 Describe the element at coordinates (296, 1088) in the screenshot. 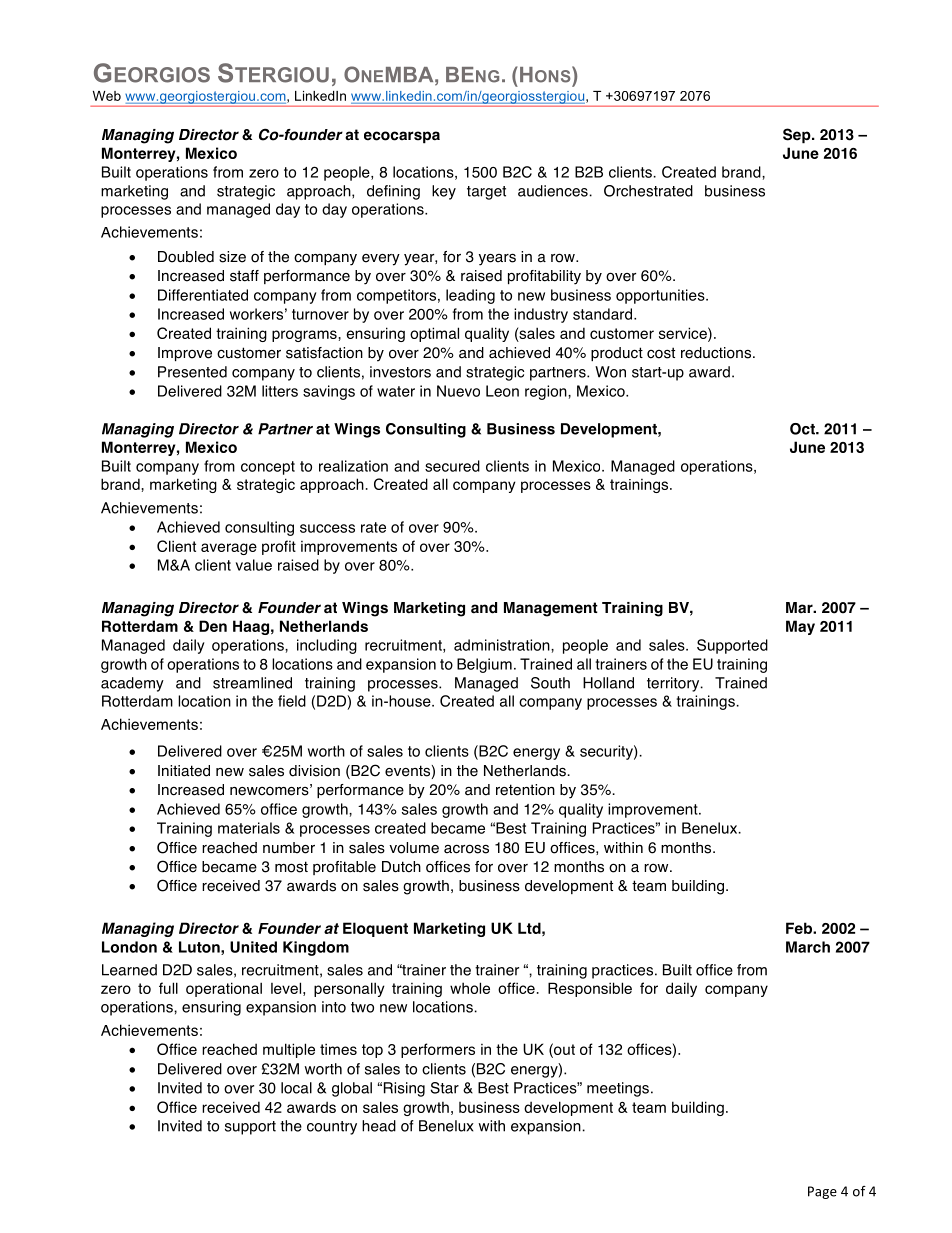

I see `local` at that location.
